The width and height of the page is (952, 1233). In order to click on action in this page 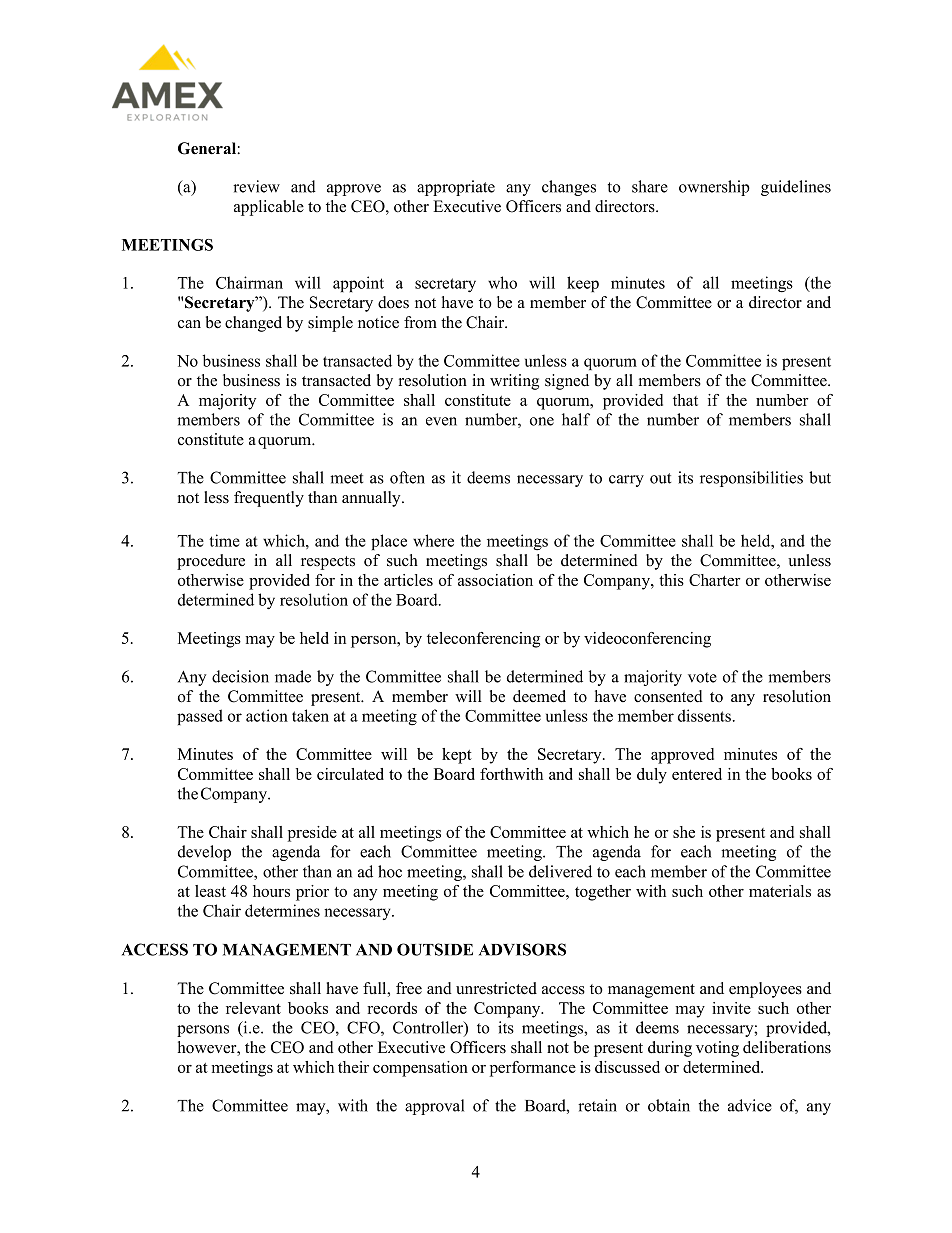, I will do `click(267, 715)`.
